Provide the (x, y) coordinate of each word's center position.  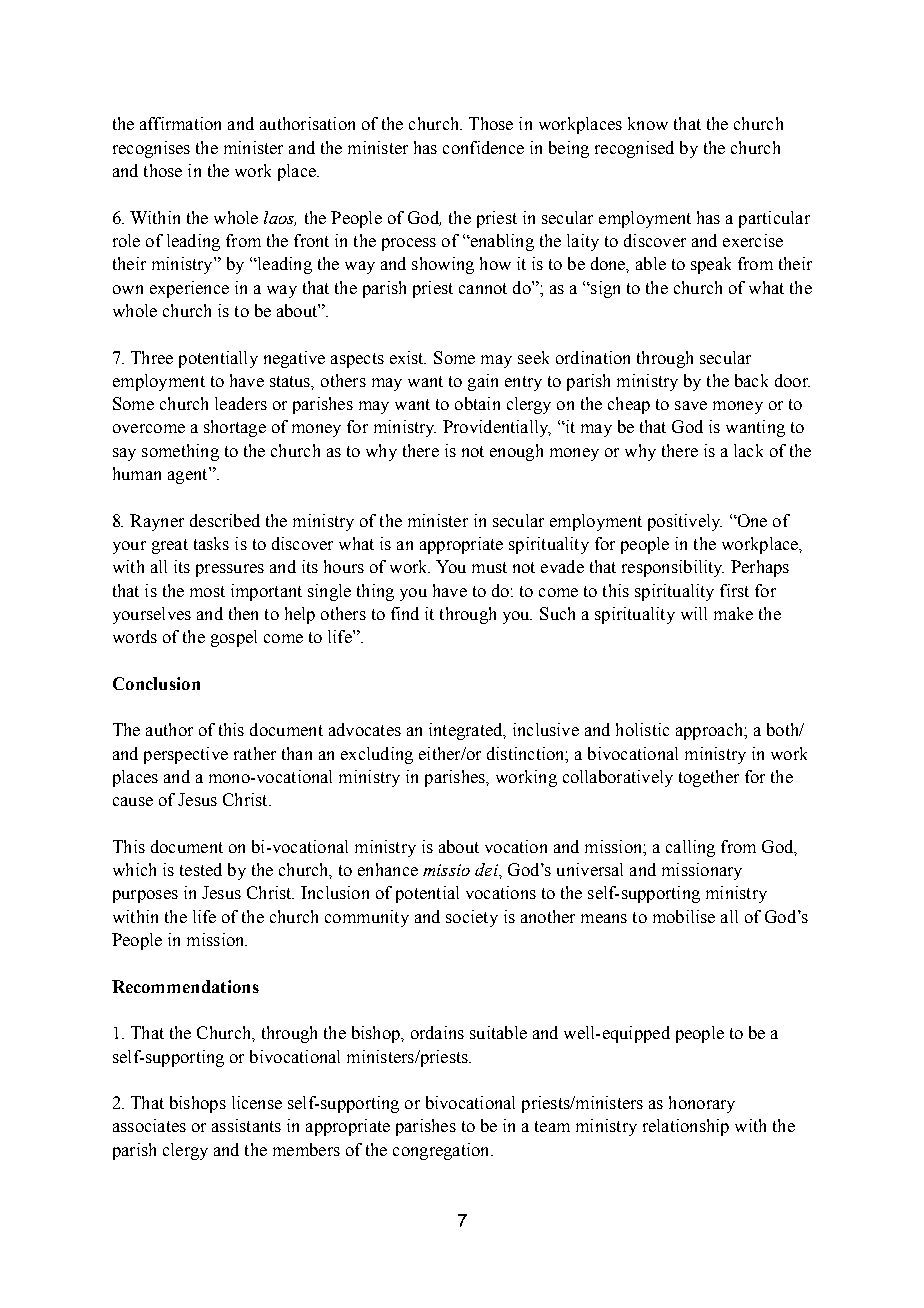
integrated (467, 731)
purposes (145, 896)
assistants (246, 1125)
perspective (186, 755)
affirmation (180, 123)
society (472, 918)
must (489, 567)
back (751, 380)
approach (710, 731)
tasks (211, 543)
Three (152, 357)
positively (685, 522)
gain (483, 382)
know (648, 123)
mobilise (684, 916)
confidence (483, 147)
